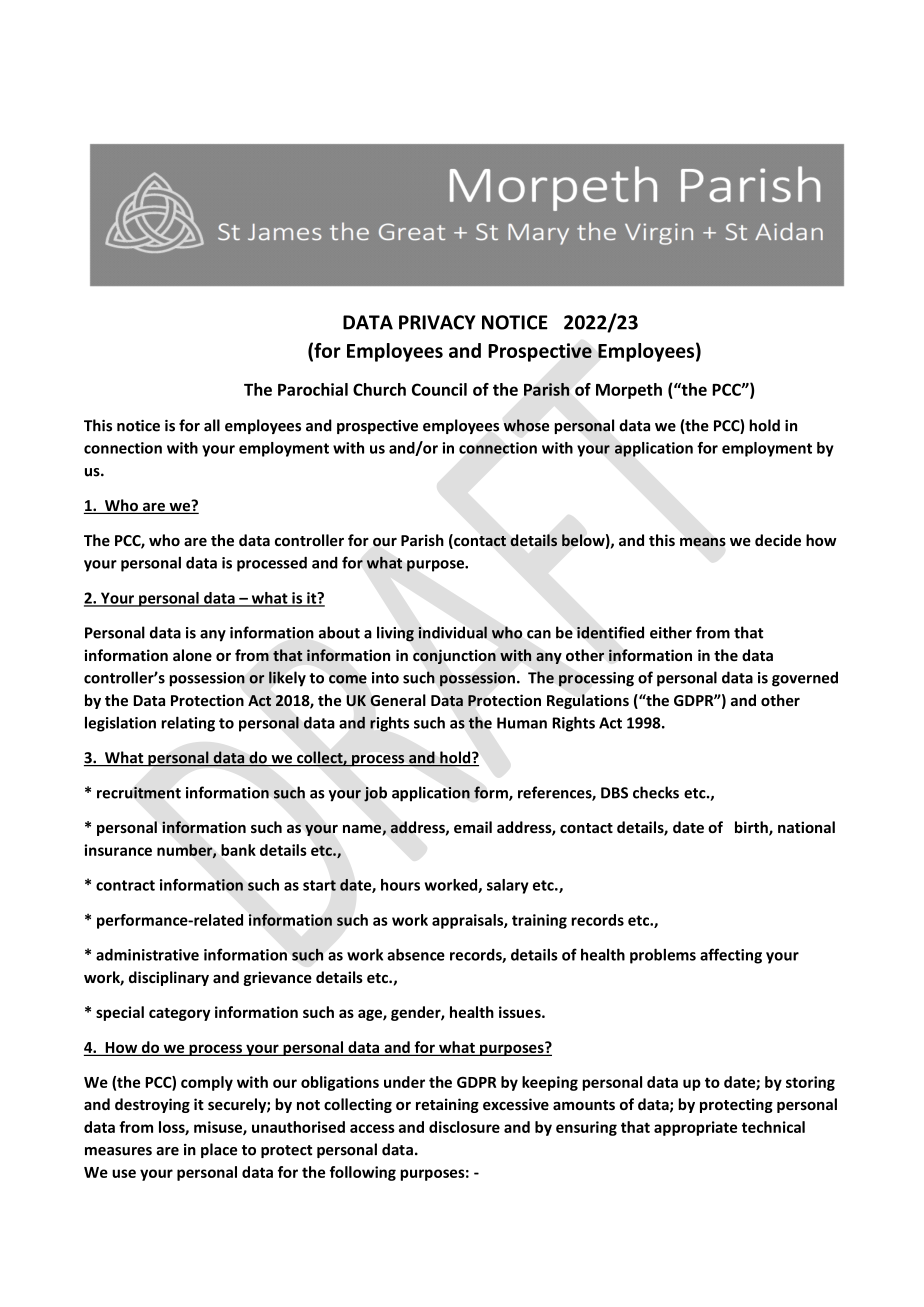 This screenshot has height=1307, width=924. Describe the element at coordinates (219, 1150) in the screenshot. I see `place` at that location.
